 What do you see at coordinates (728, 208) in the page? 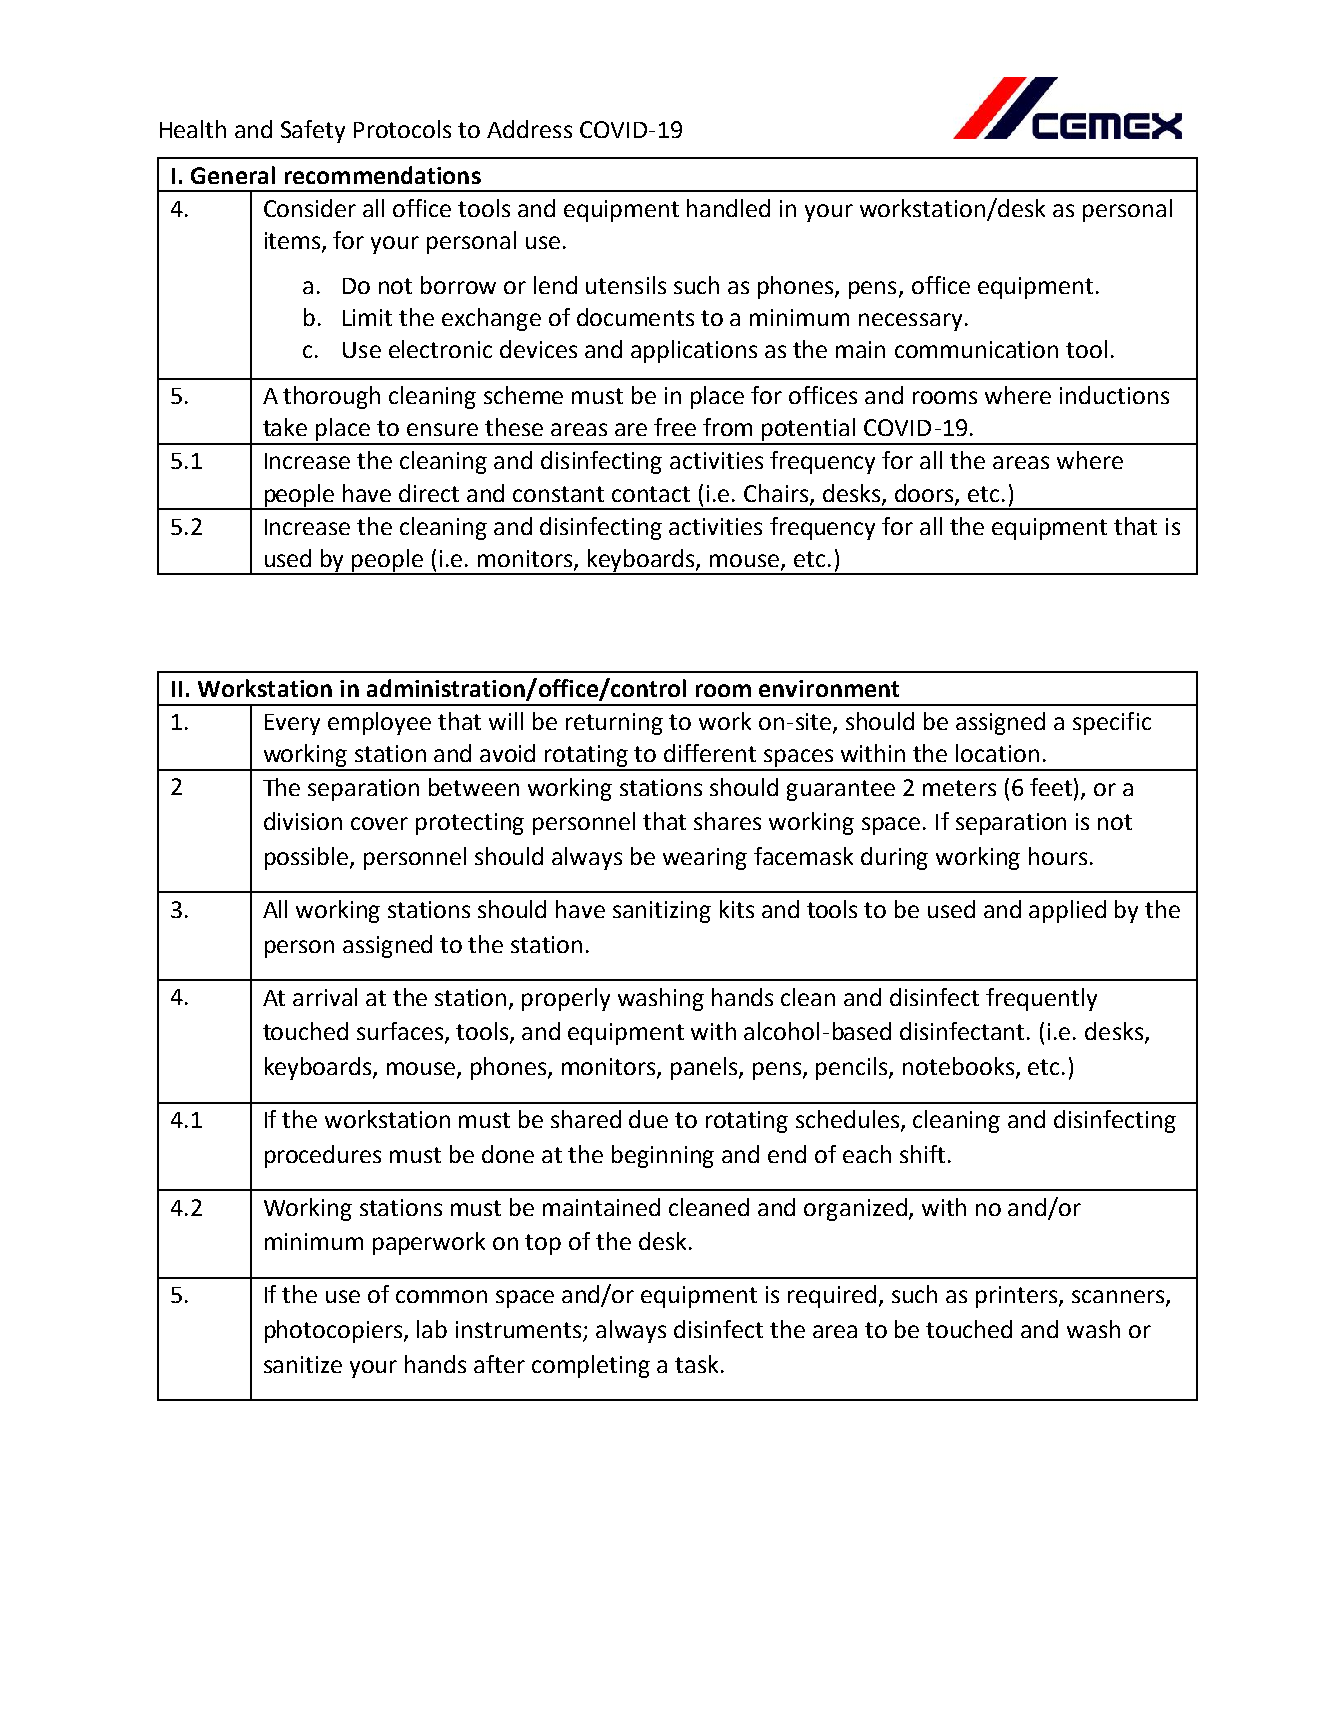
I see `handled` at bounding box center [728, 208].
